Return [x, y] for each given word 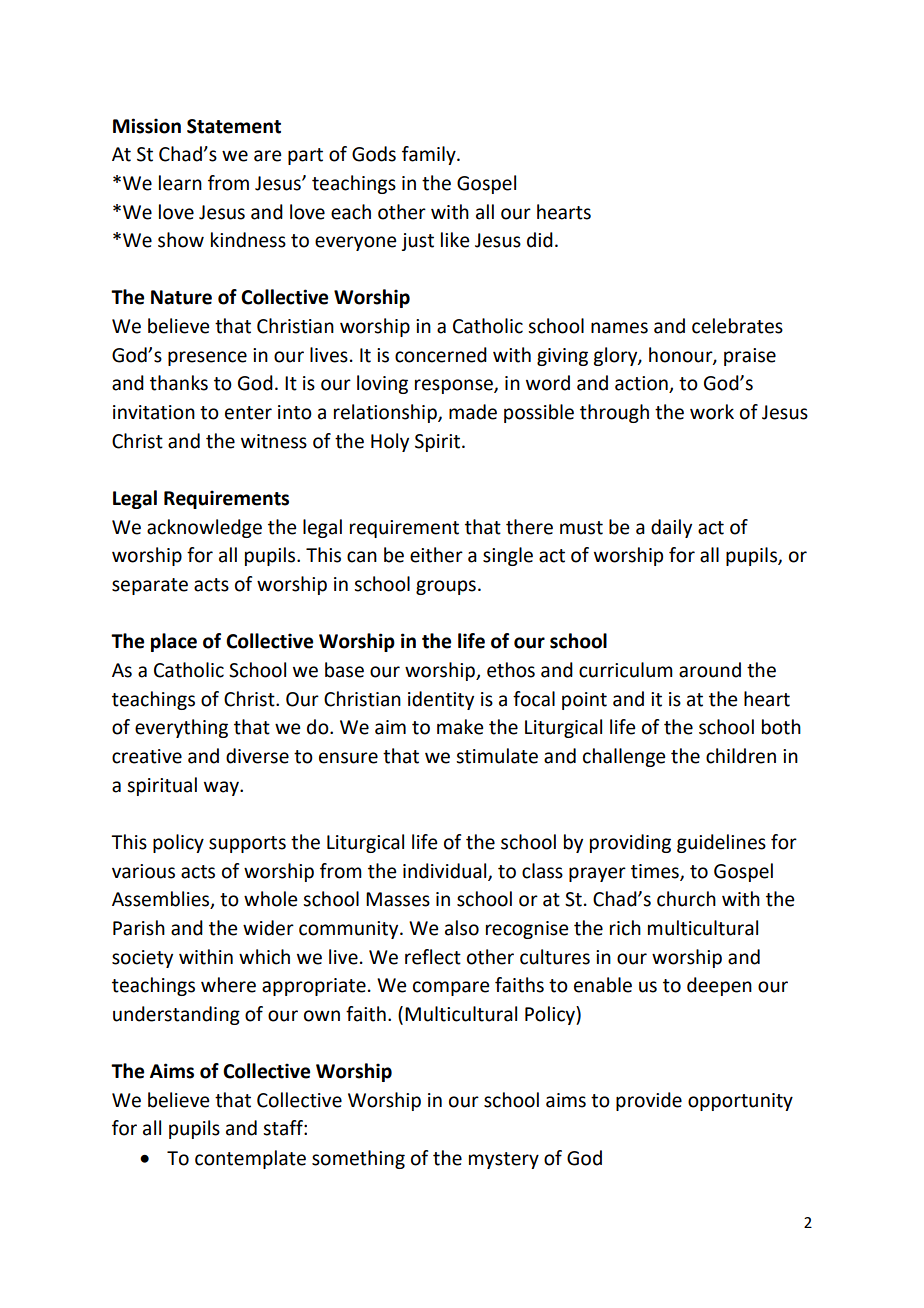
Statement [234, 126]
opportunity [740, 1102]
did [540, 240]
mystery [504, 1160]
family [430, 155]
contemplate [250, 1159]
